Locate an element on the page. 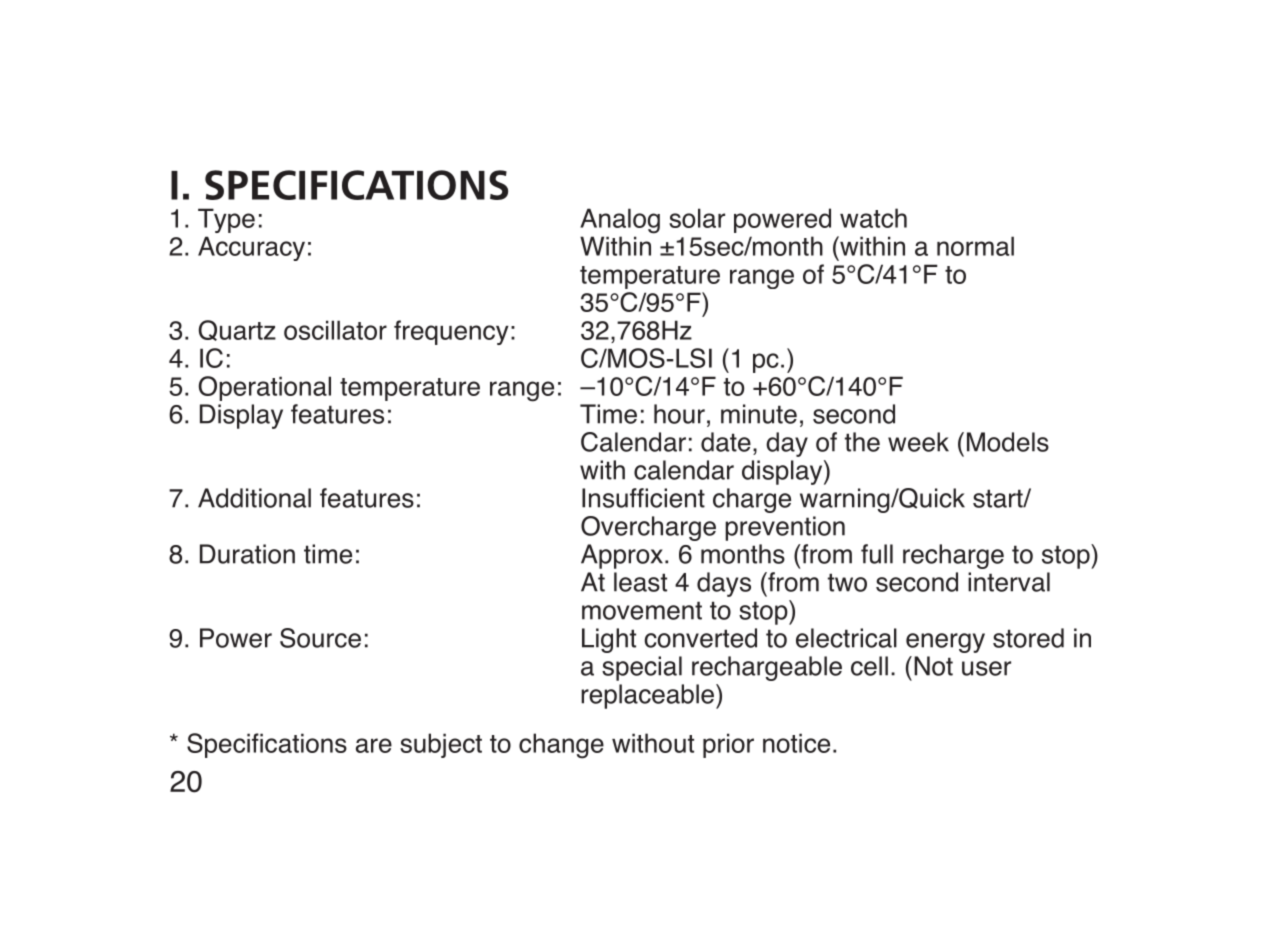  are is located at coordinates (374, 745).
